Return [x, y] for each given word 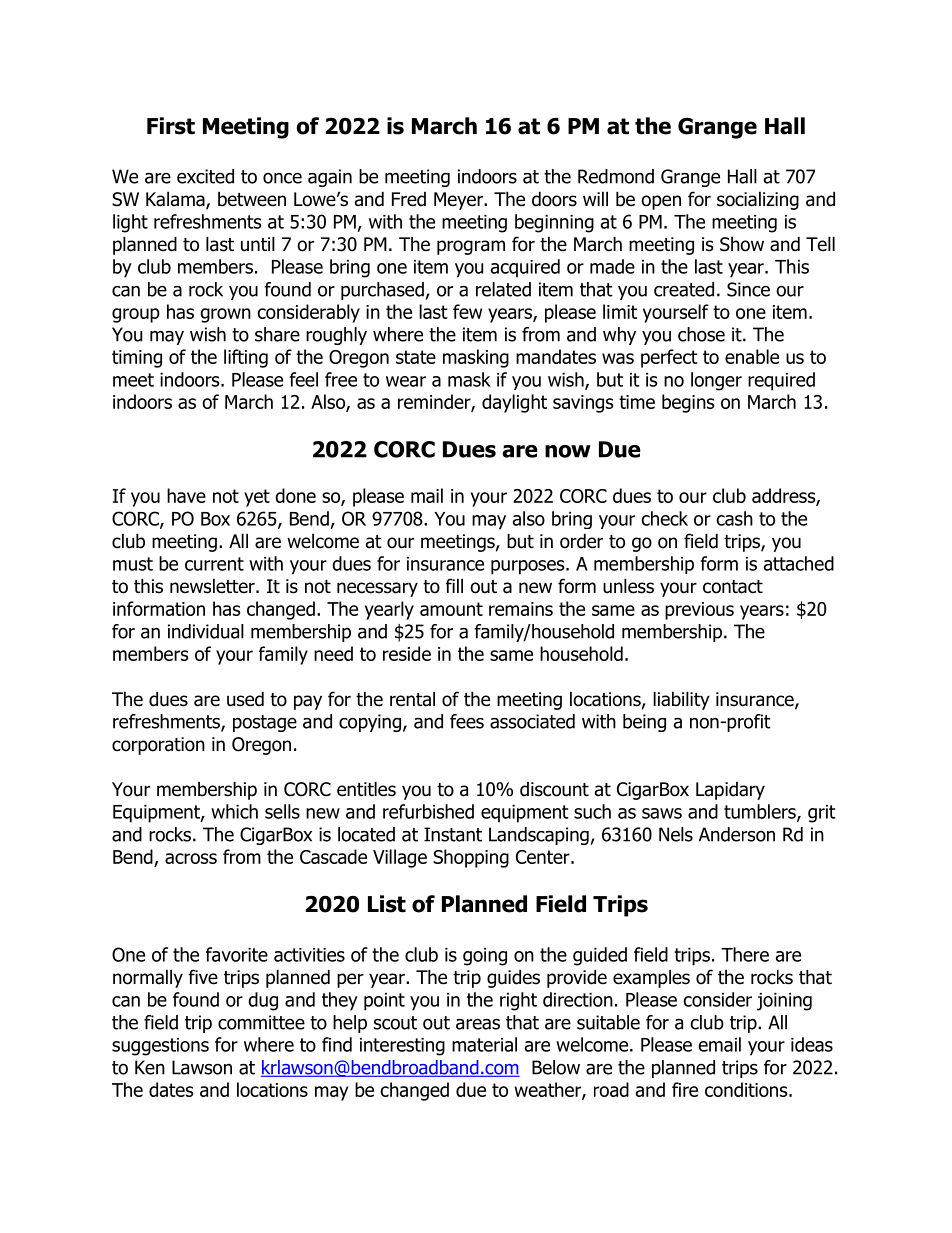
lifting [246, 358]
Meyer [459, 201]
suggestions [160, 1047]
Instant [453, 834]
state [416, 357]
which [234, 811]
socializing [758, 200]
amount [451, 609]
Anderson [737, 834]
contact [733, 587]
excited [205, 176]
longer [716, 381]
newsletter [213, 586]
